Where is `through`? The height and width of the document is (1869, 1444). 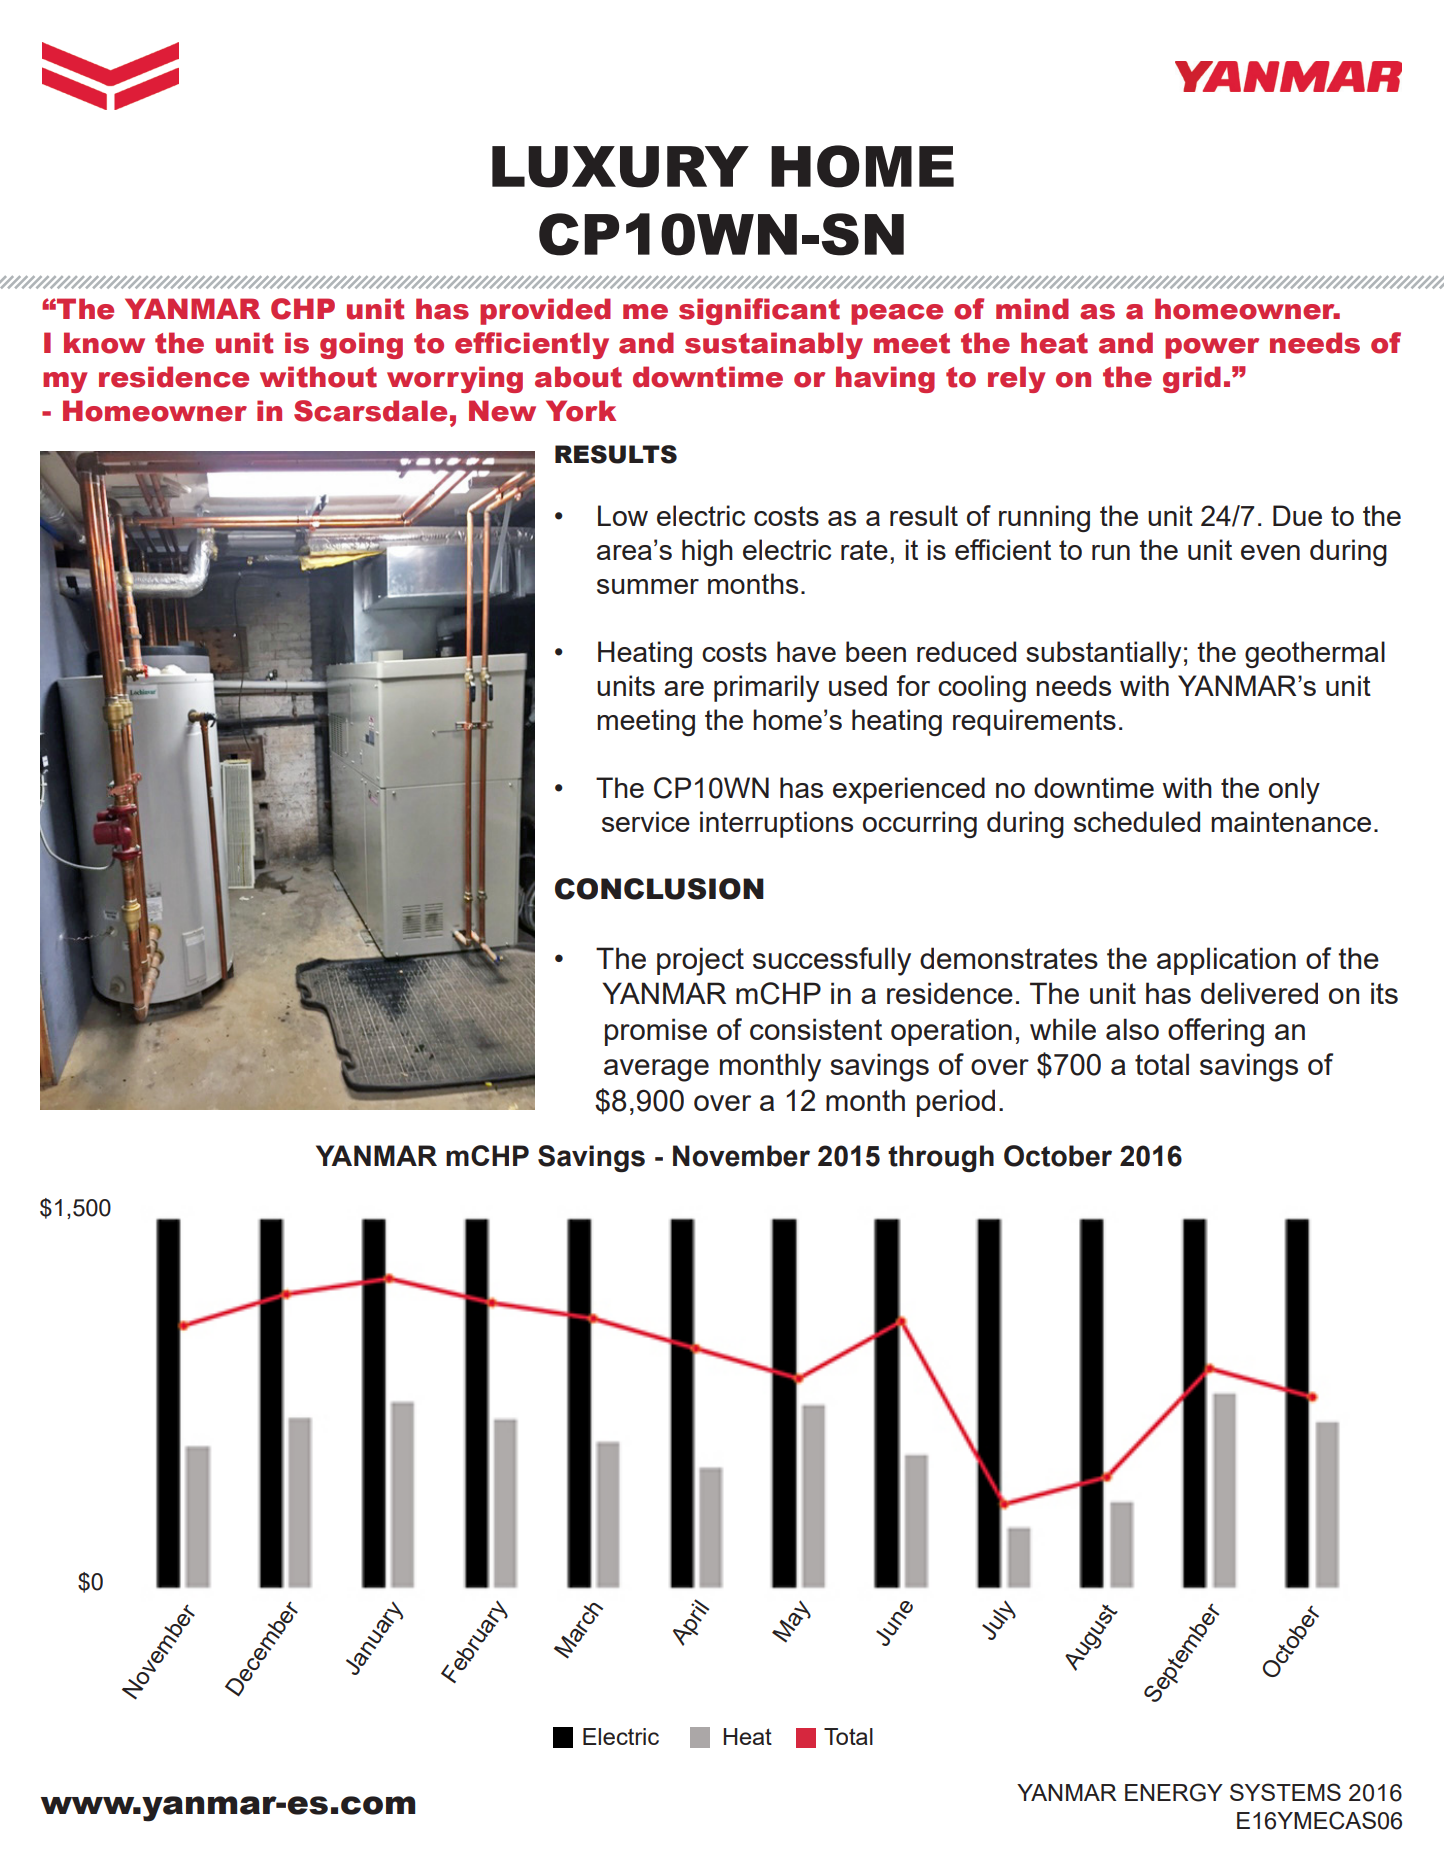 through is located at coordinates (941, 1158).
